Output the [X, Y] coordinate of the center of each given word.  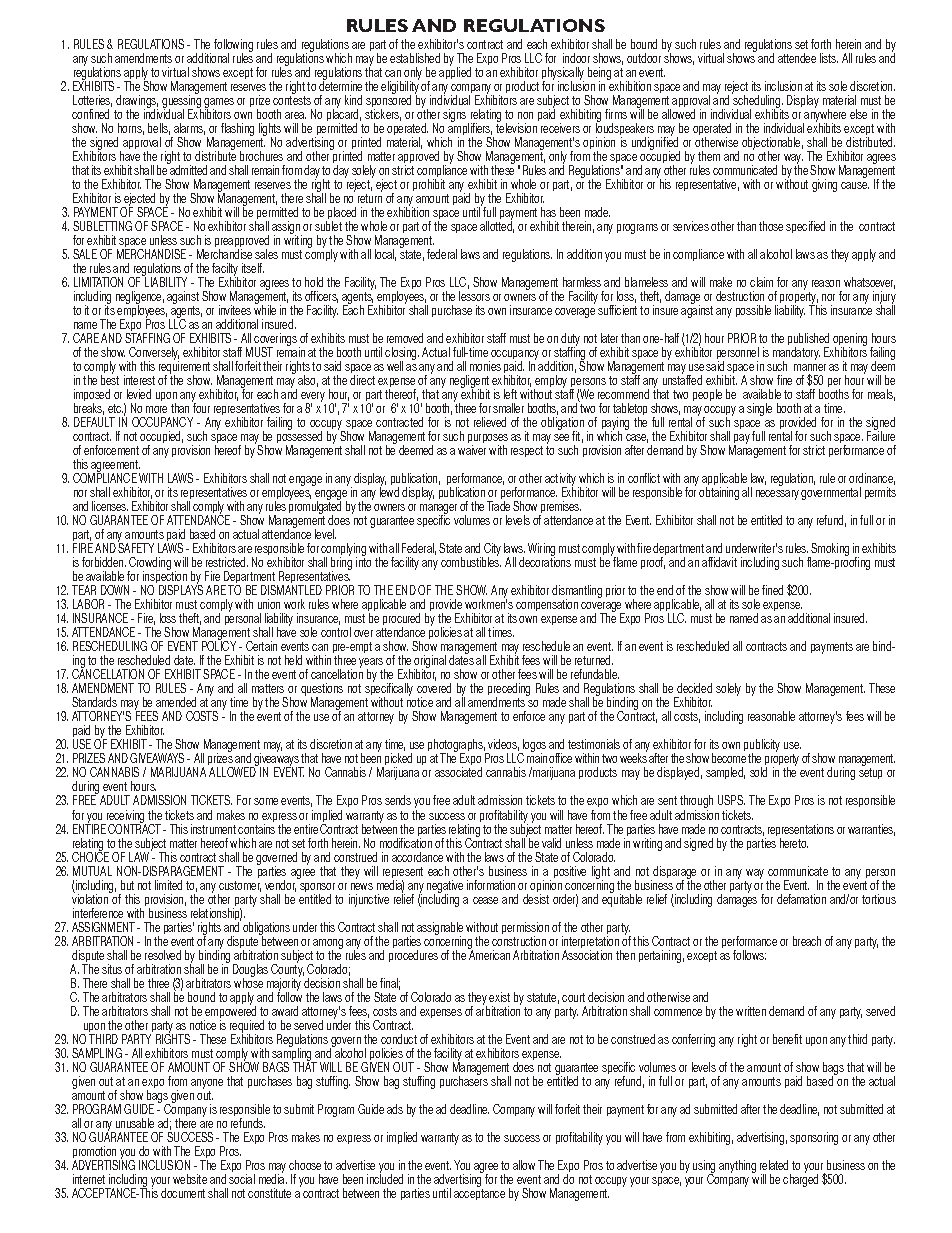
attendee [797, 58]
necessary [777, 495]
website [190, 1179]
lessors [474, 296]
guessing [181, 102]
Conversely [153, 355]
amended [176, 702]
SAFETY [136, 547]
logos [533, 747]
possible [753, 311]
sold [758, 772]
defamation [801, 899]
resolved [163, 955]
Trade [498, 506]
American [489, 953]
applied [455, 72]
